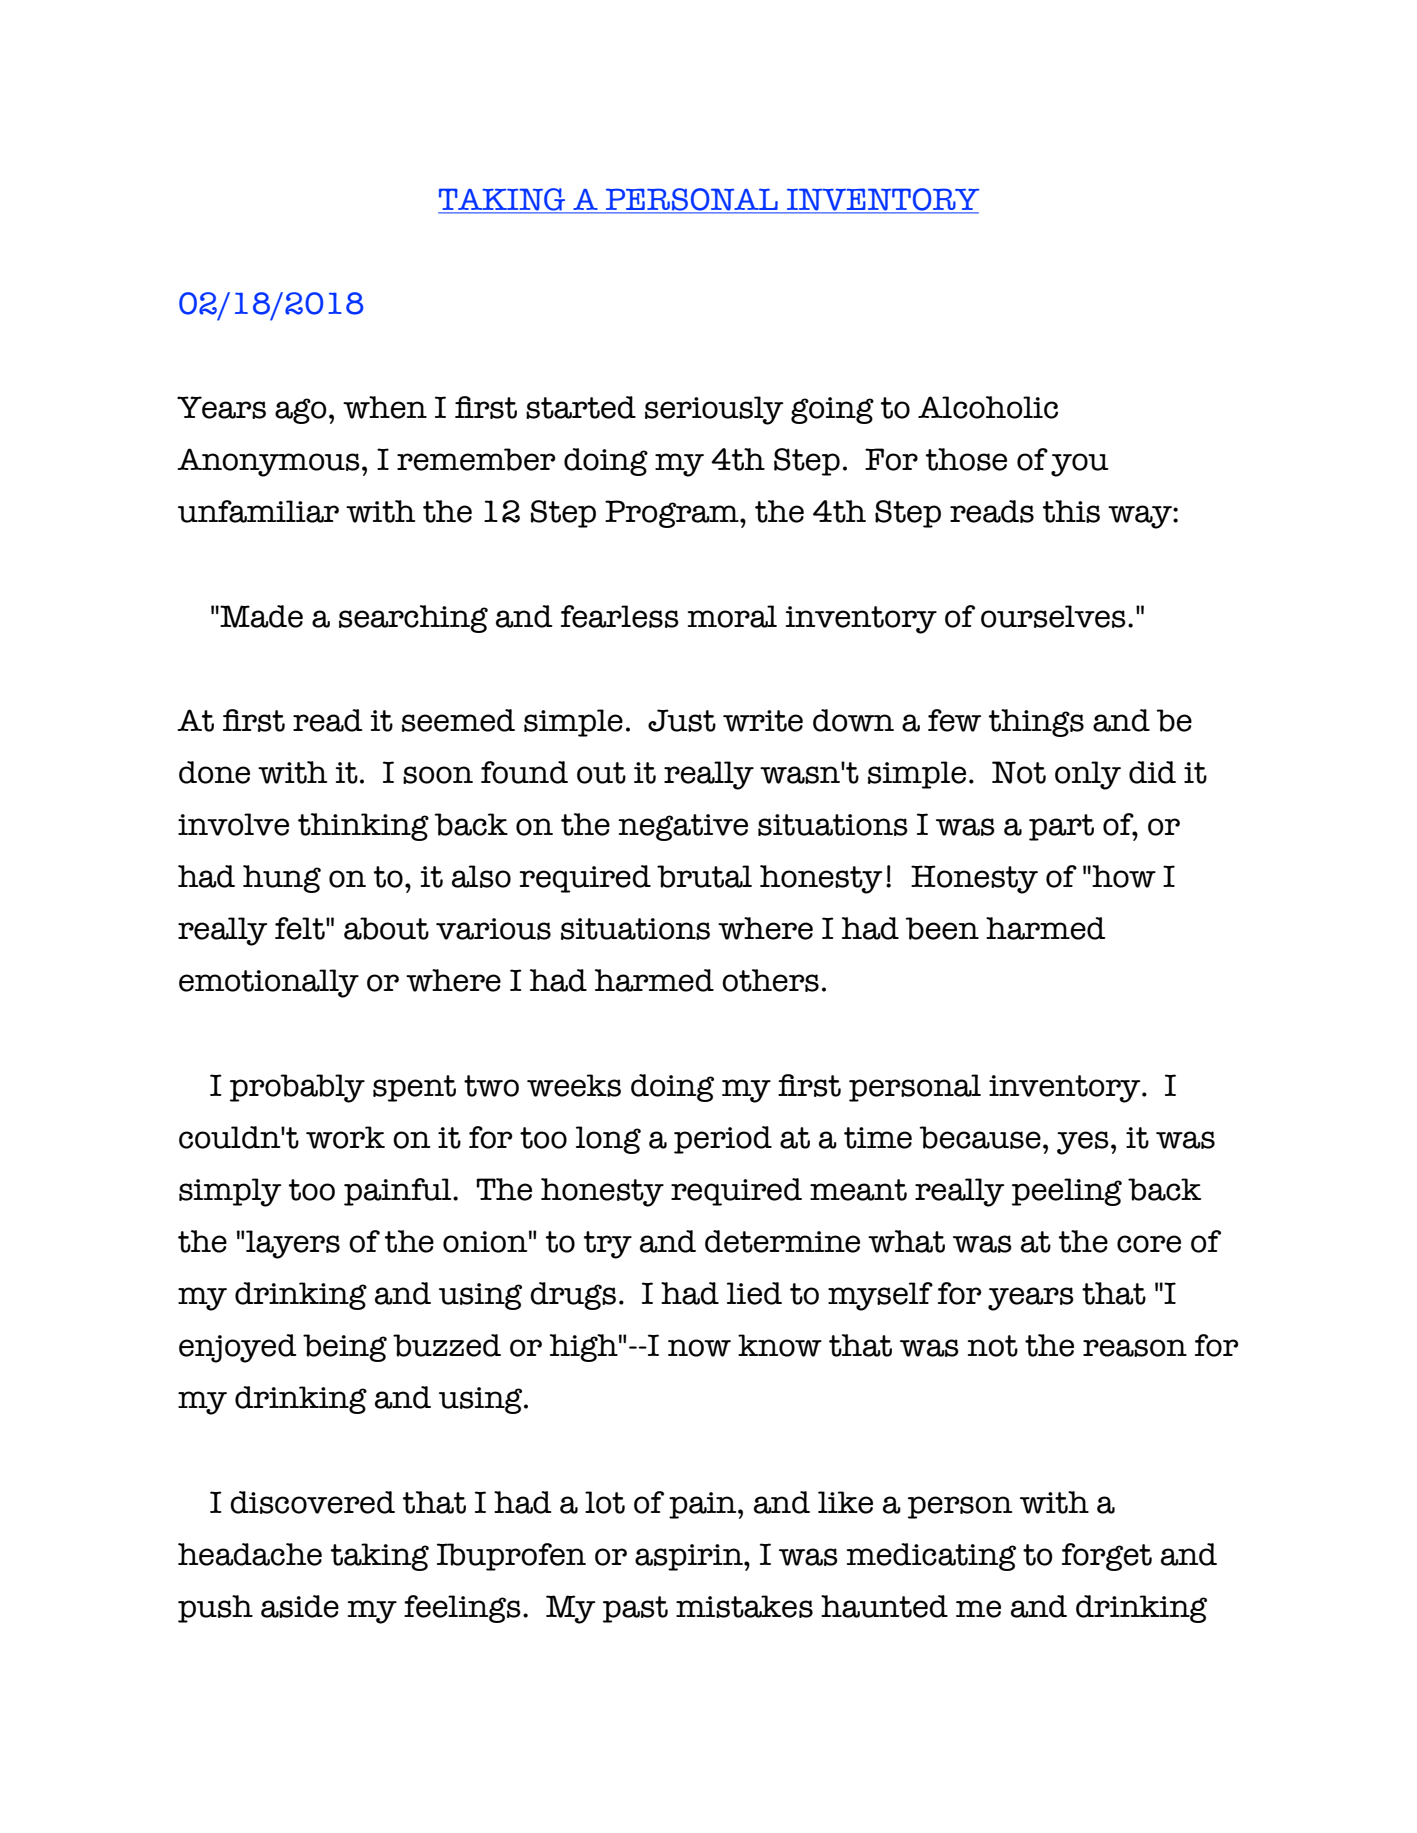  Describe the element at coordinates (301, 411) in the screenshot. I see `ago` at that location.
